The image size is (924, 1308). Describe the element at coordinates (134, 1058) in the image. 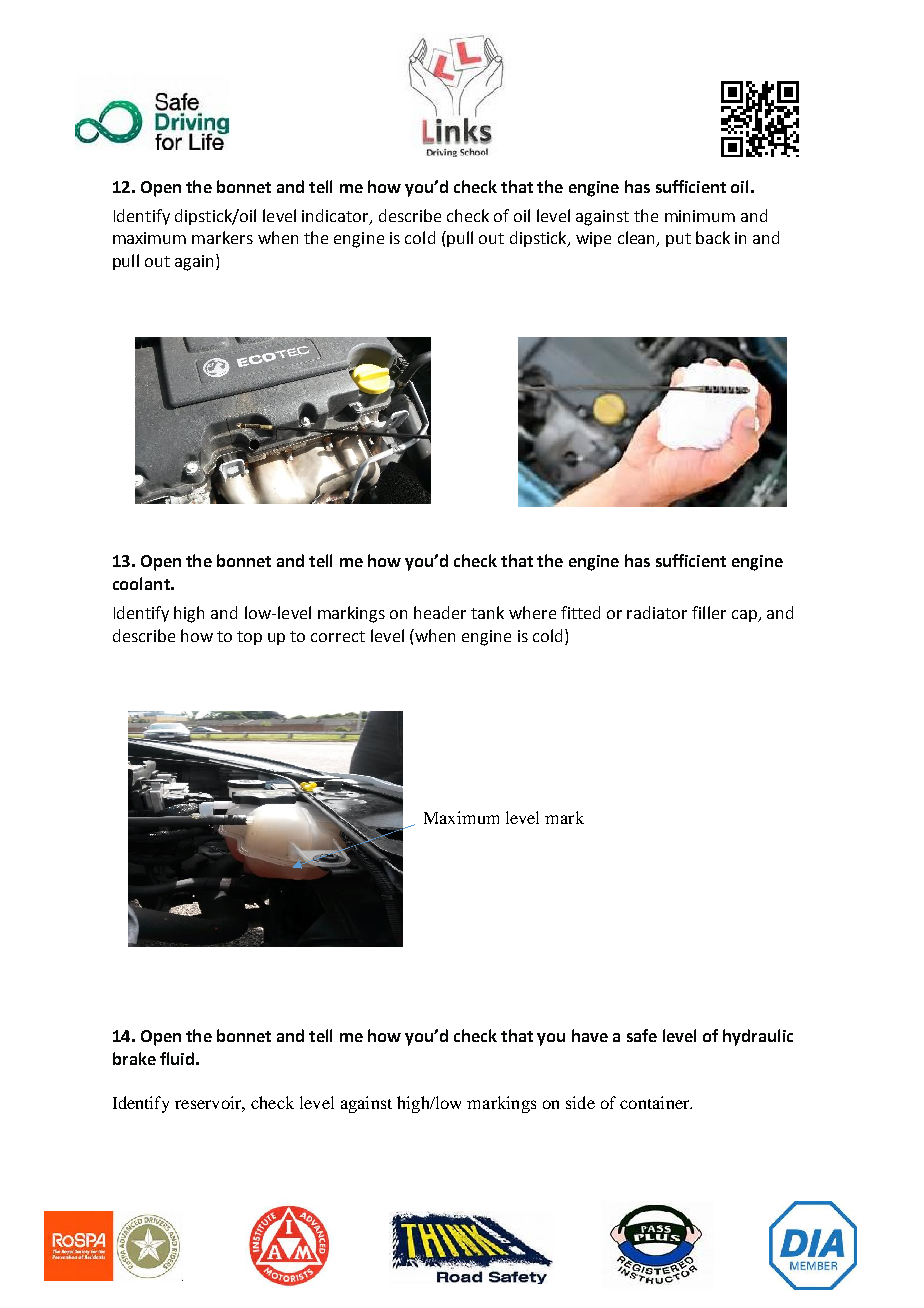

I see `brake` at that location.
